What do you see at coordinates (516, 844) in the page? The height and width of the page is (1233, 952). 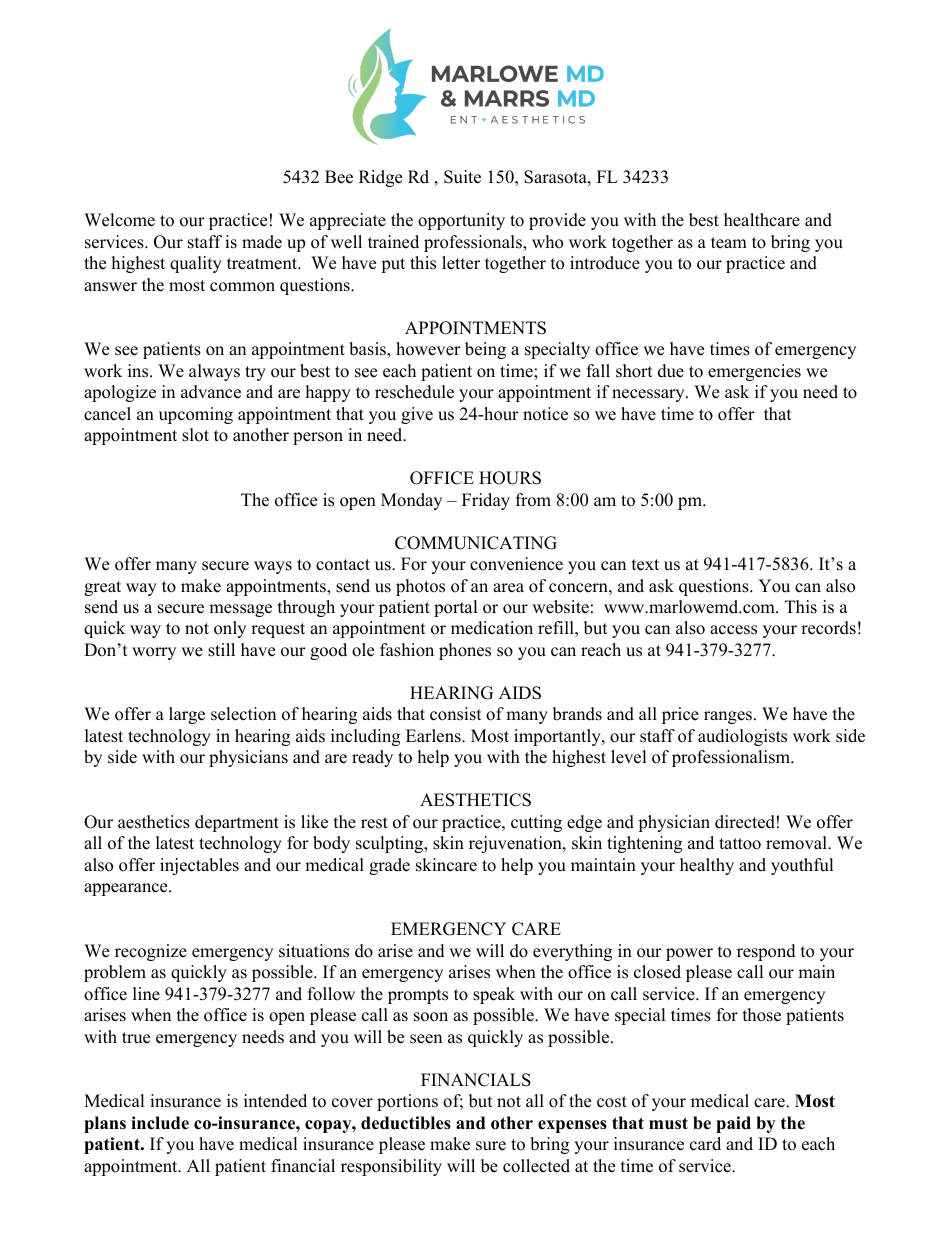 I see `rejuvenation` at bounding box center [516, 844].
